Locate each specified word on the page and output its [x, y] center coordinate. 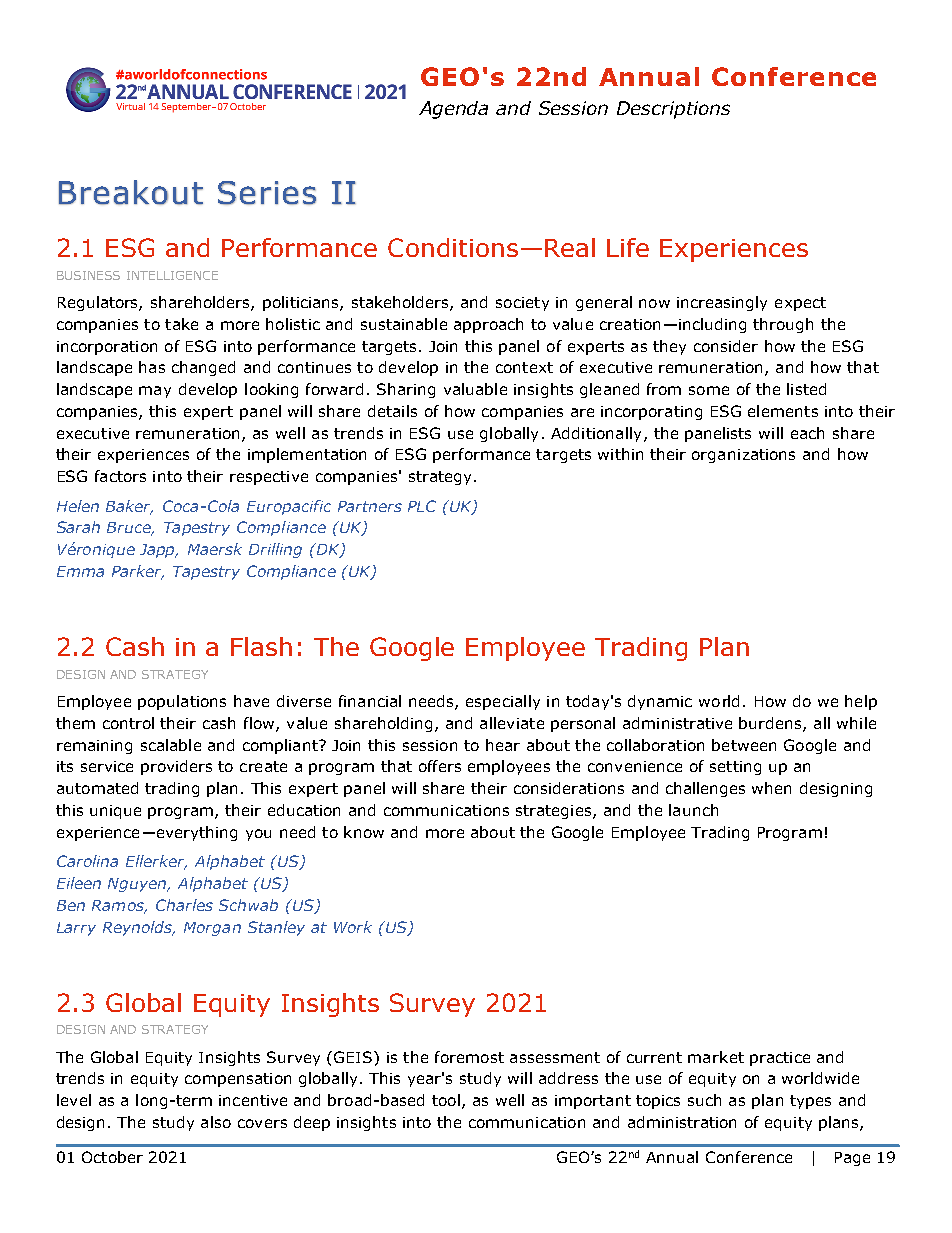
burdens [771, 724]
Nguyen [138, 885]
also [216, 1122]
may [155, 392]
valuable [475, 389]
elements [783, 411]
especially [503, 702]
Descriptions [673, 110]
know [364, 832]
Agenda [453, 110]
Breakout [131, 192]
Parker [138, 572]
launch [693, 810]
